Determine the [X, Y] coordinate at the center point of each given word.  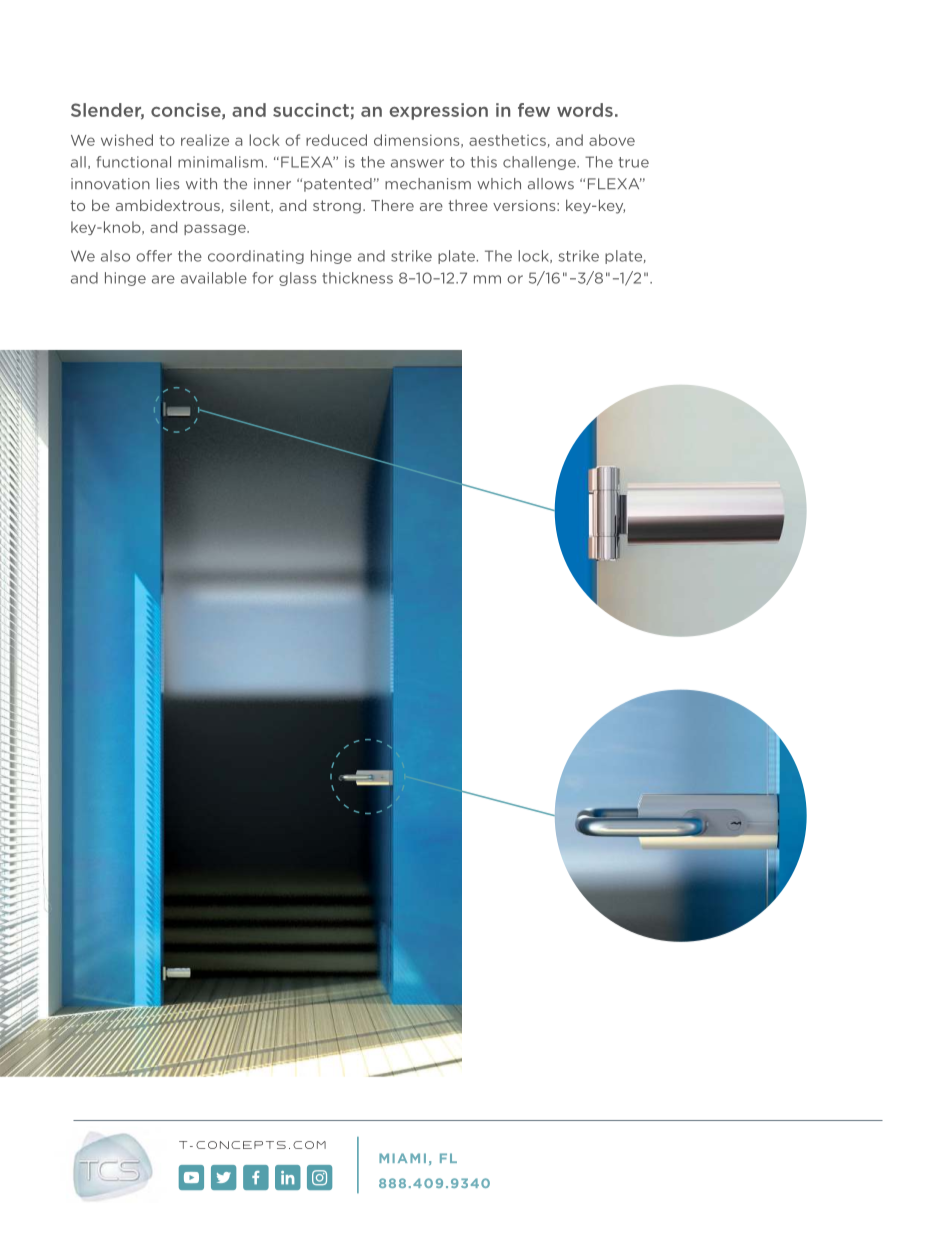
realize [205, 140]
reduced [336, 140]
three [468, 205]
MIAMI [402, 1158]
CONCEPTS [241, 1145]
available [214, 278]
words [585, 110]
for [262, 278]
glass [297, 279]
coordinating [256, 257]
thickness [357, 278]
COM [309, 1145]
